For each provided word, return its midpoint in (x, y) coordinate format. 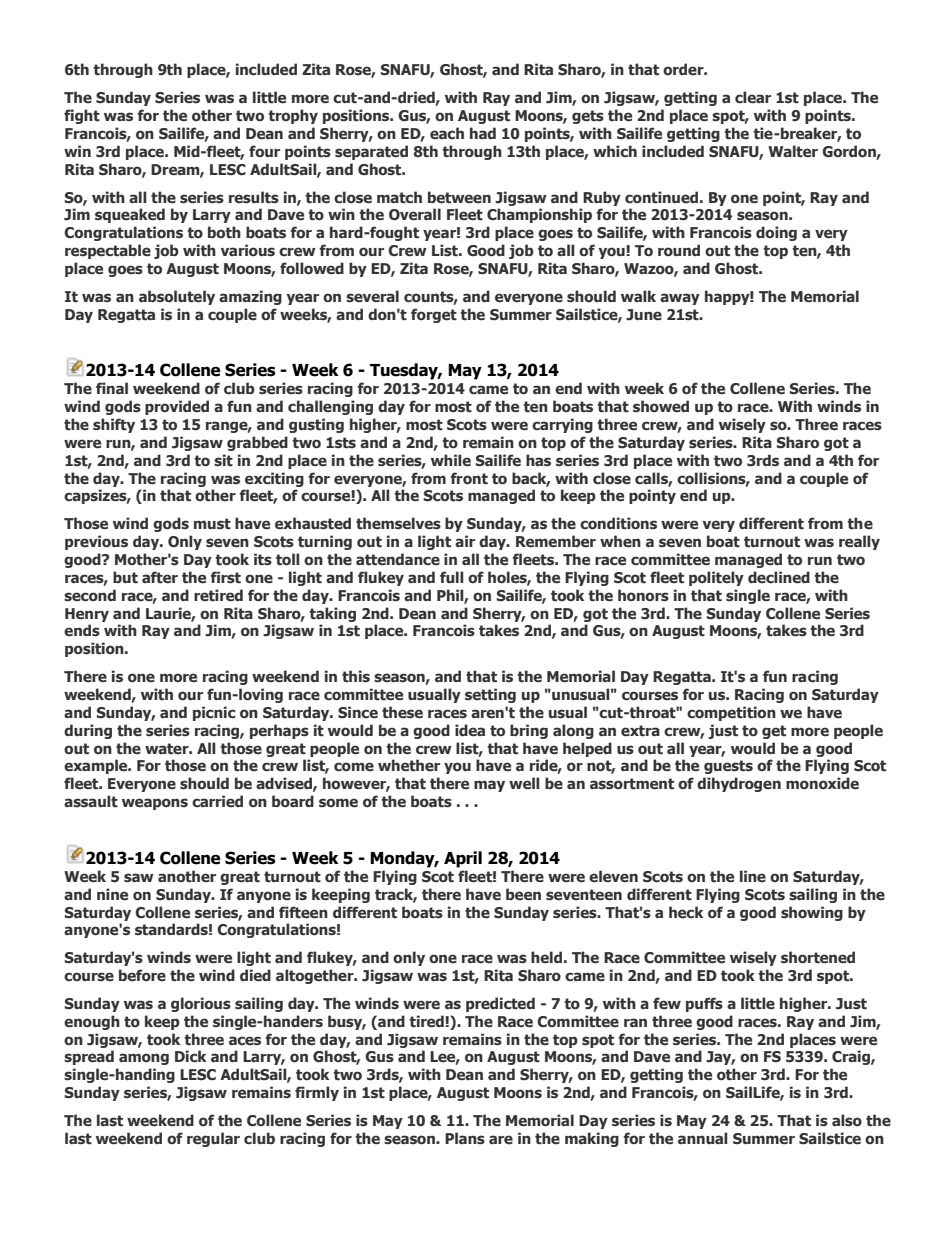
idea (470, 730)
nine (112, 894)
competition (731, 713)
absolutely (177, 297)
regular (213, 1139)
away (680, 299)
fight (82, 116)
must (212, 524)
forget (434, 315)
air (465, 541)
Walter (793, 151)
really (859, 542)
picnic (214, 713)
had (483, 133)
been (523, 894)
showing (812, 913)
